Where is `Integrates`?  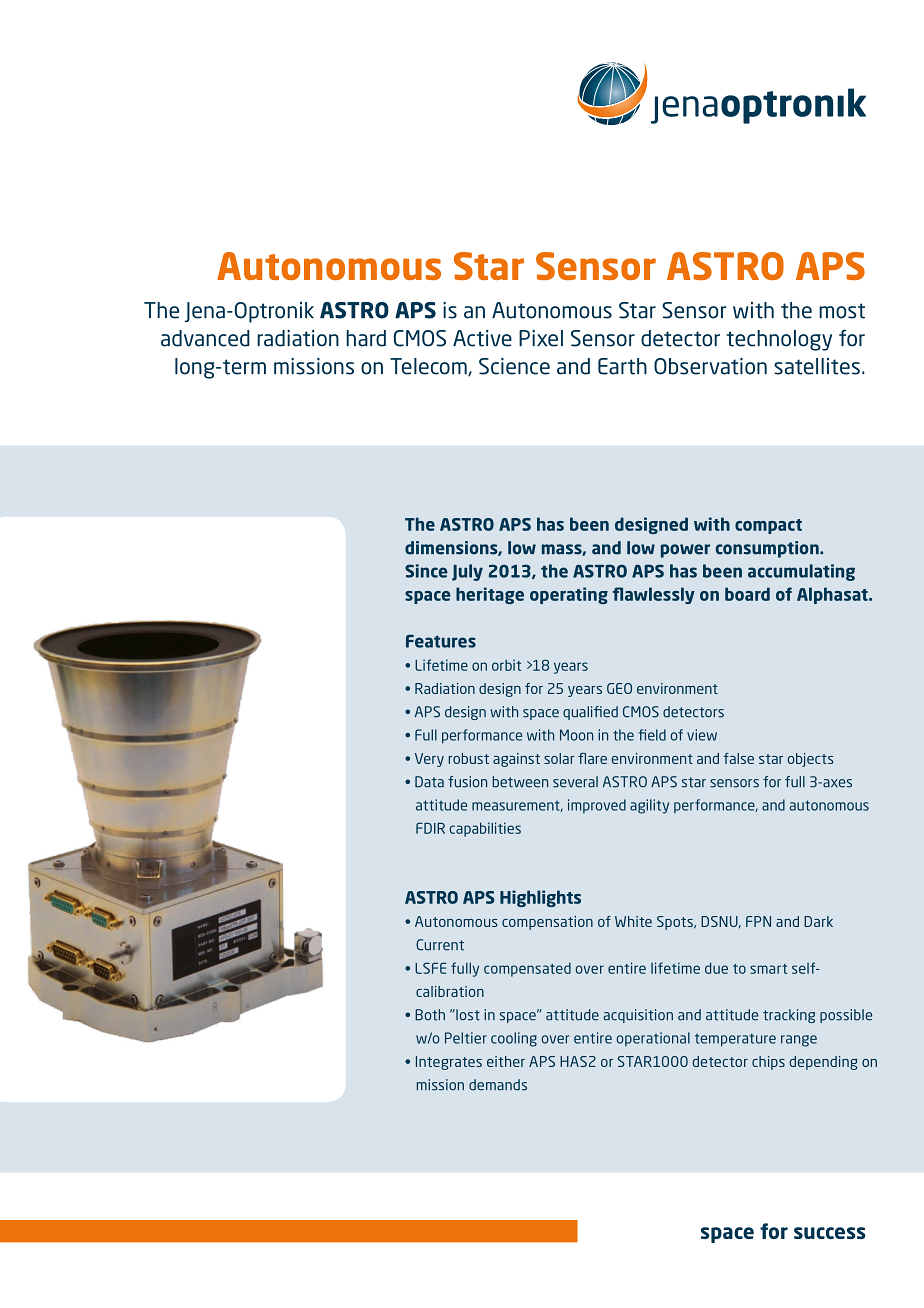
Integrates is located at coordinates (449, 1063).
